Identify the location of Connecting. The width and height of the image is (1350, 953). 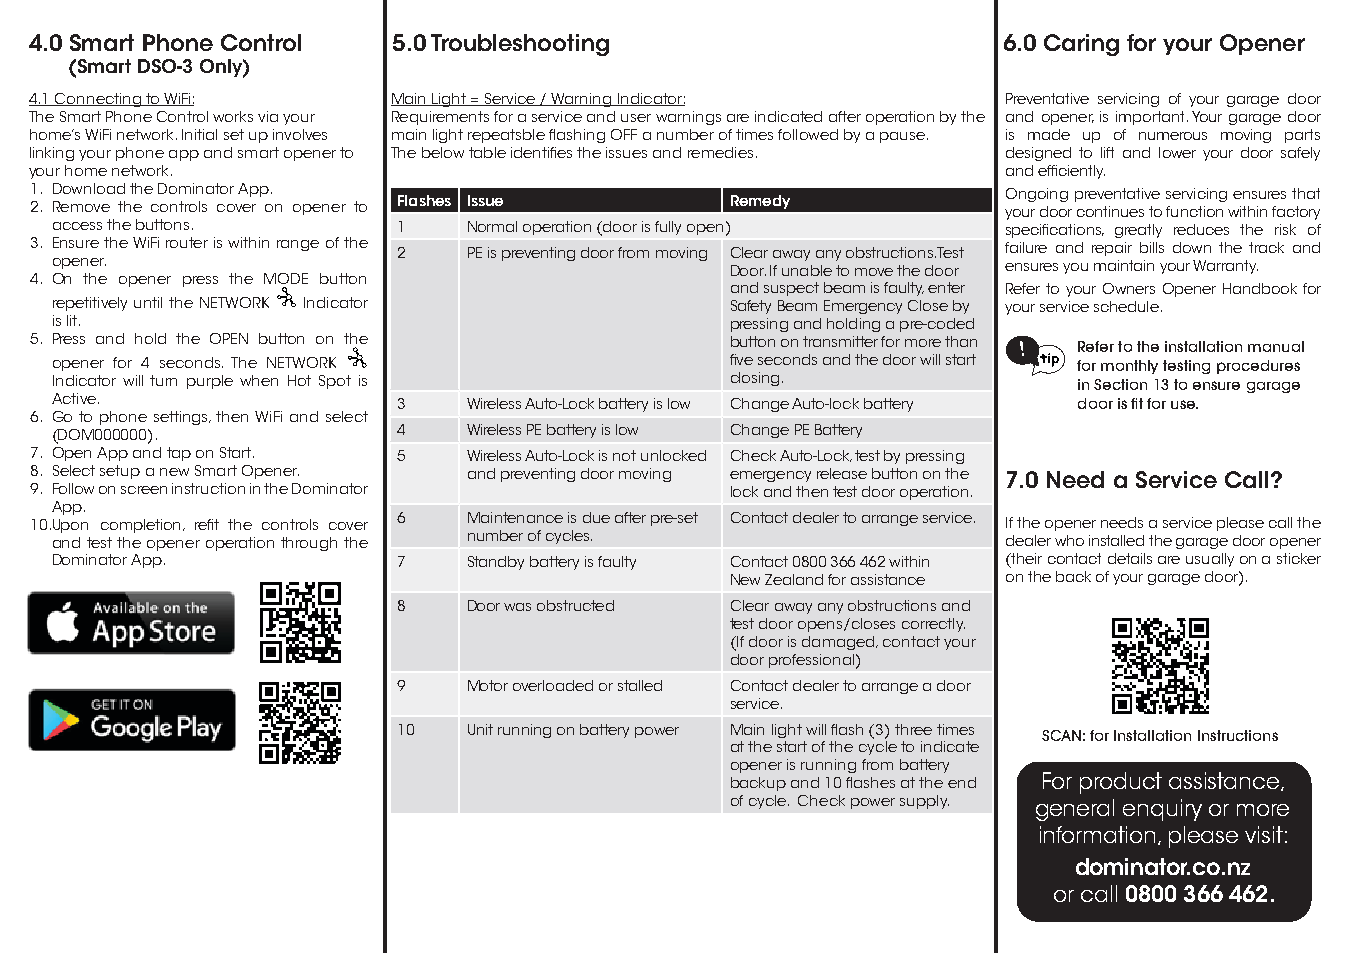
(98, 100).
